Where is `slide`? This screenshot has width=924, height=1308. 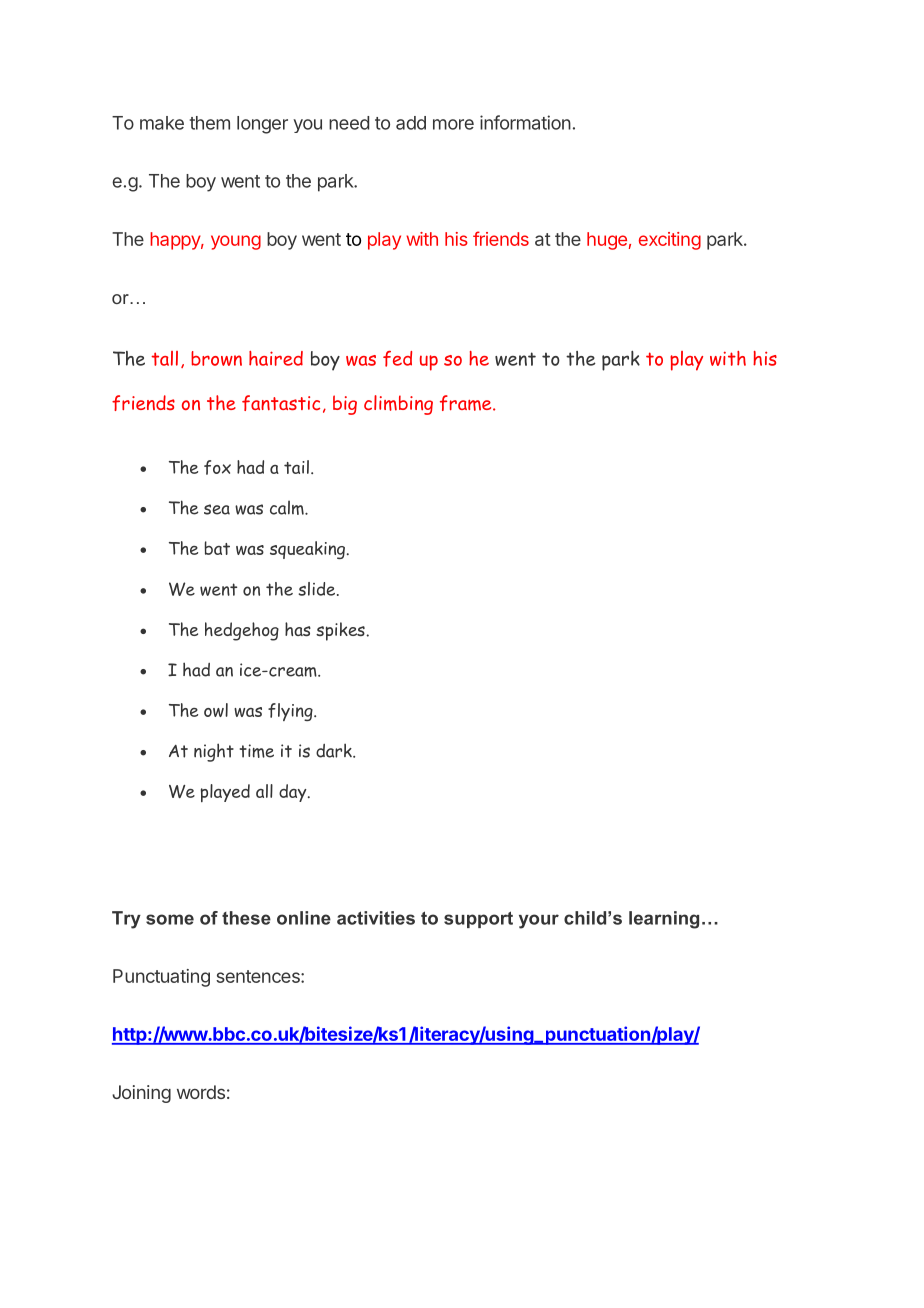 slide is located at coordinates (318, 589).
